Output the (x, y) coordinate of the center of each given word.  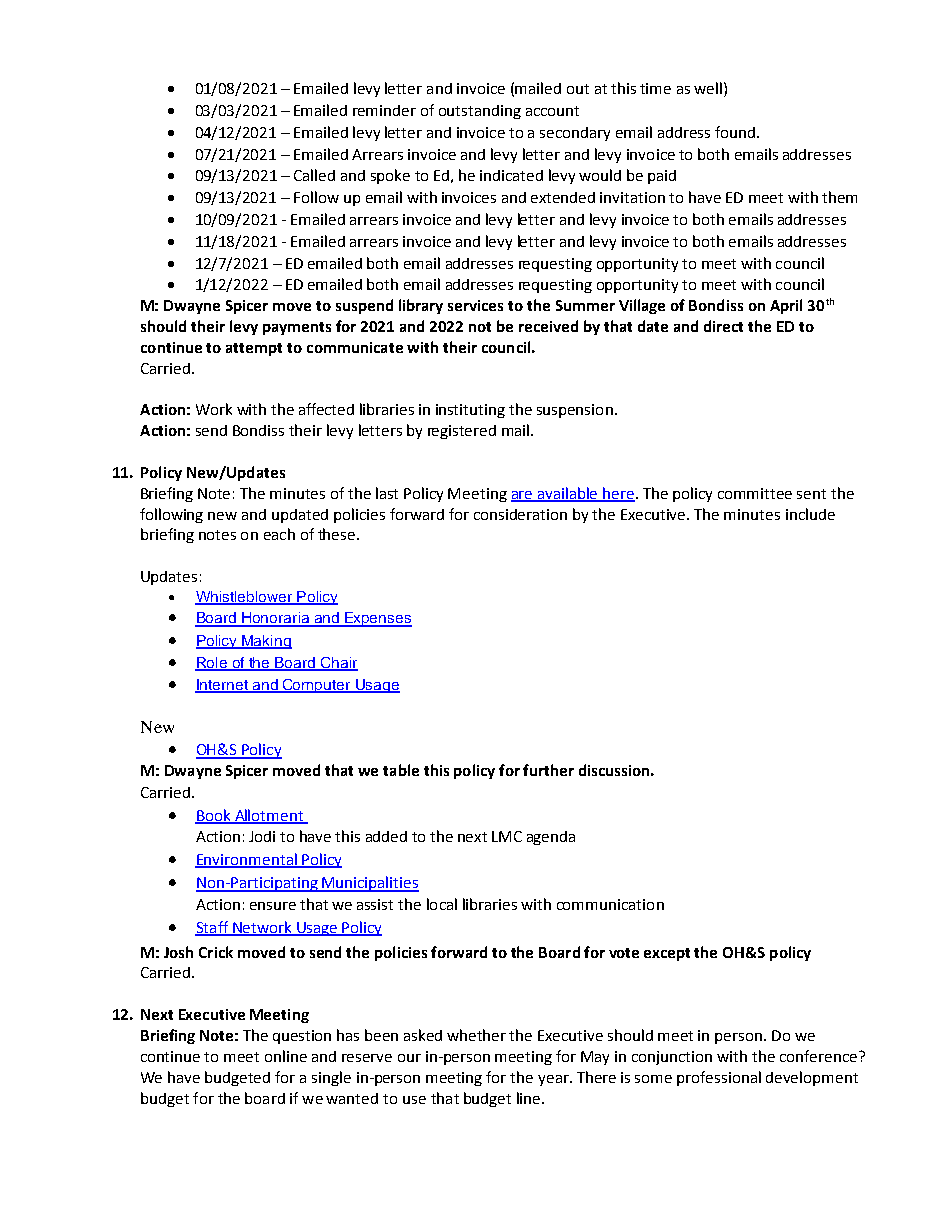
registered (462, 432)
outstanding (480, 112)
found (735, 132)
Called (314, 175)
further (548, 770)
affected (326, 409)
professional (719, 1078)
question (302, 1037)
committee (755, 493)
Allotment (269, 816)
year (554, 1080)
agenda (551, 838)
